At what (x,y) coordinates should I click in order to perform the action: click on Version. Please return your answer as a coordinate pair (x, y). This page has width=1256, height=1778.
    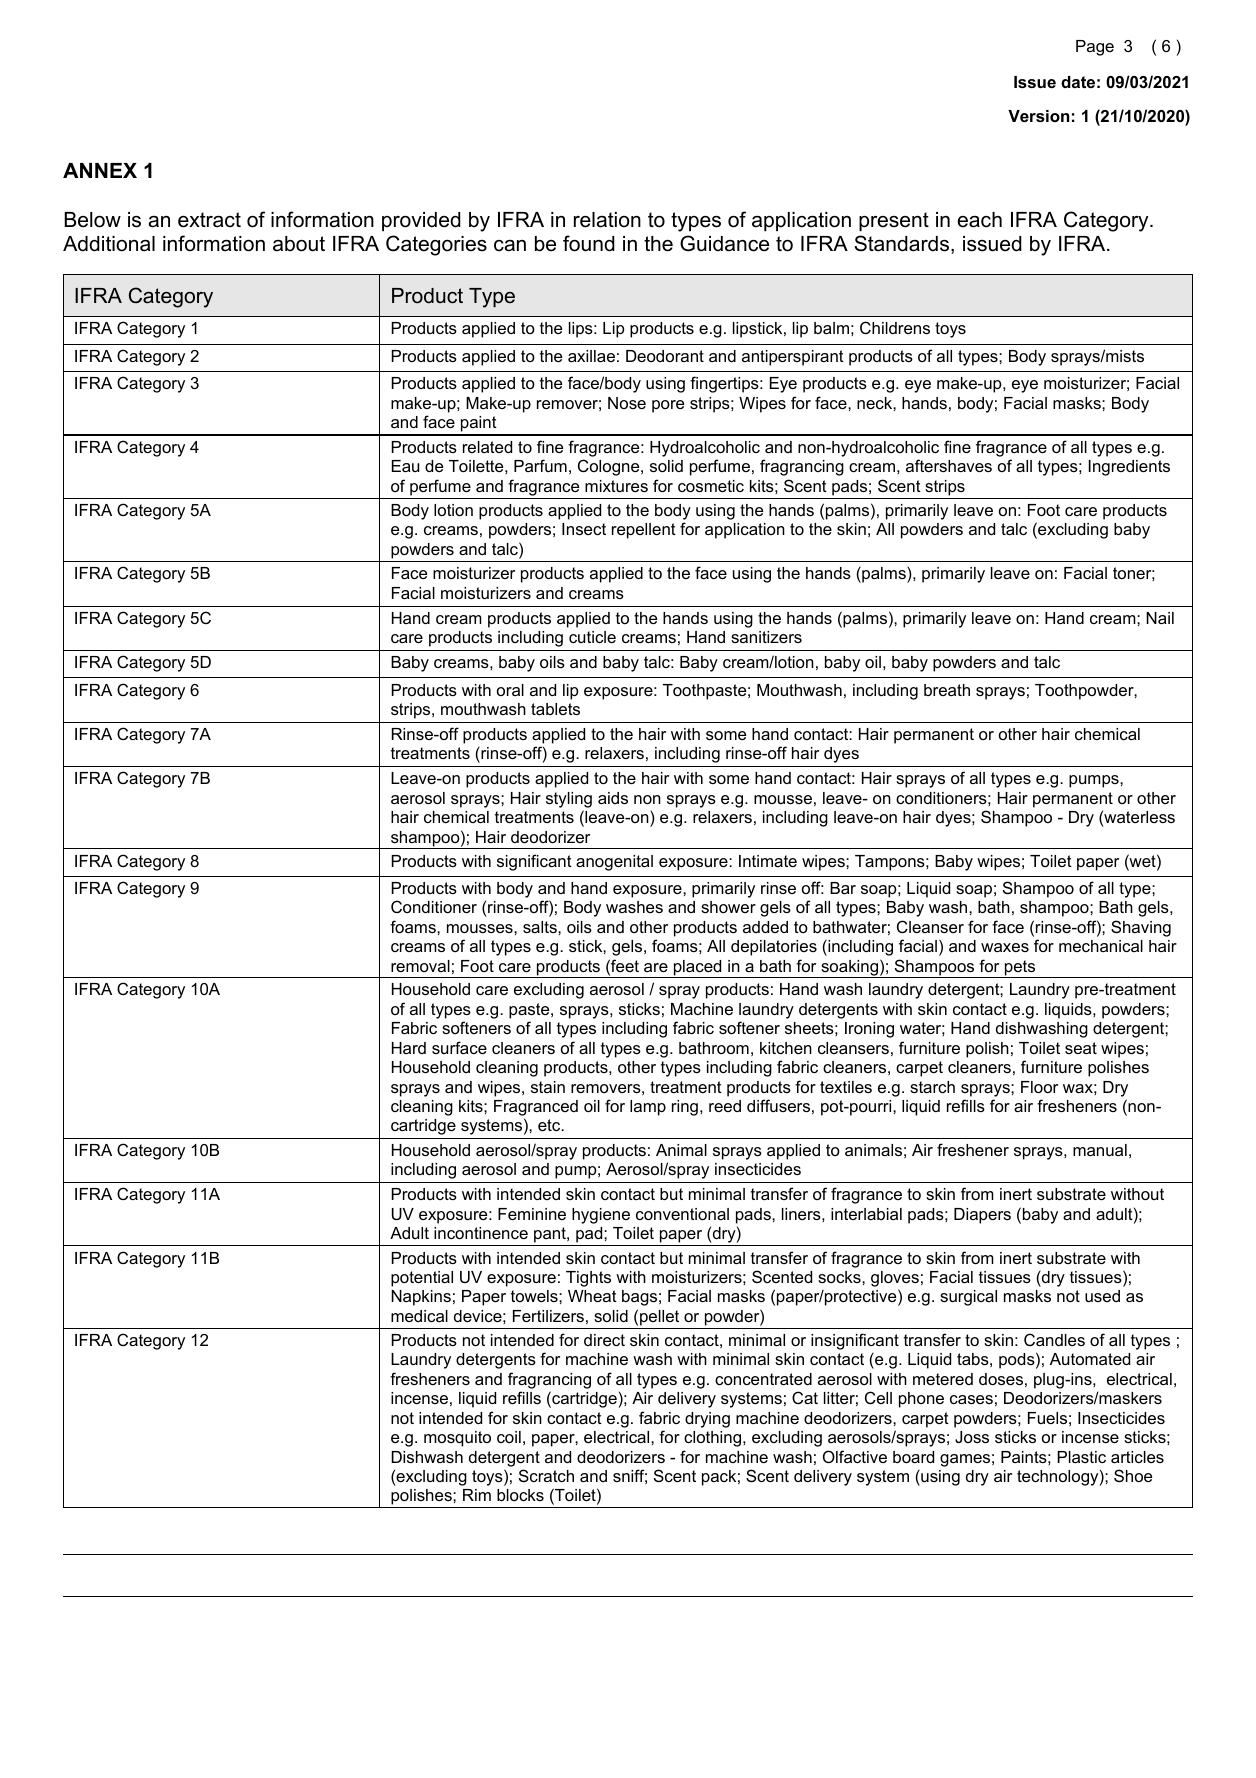
    Looking at the image, I should click on (1038, 116).
